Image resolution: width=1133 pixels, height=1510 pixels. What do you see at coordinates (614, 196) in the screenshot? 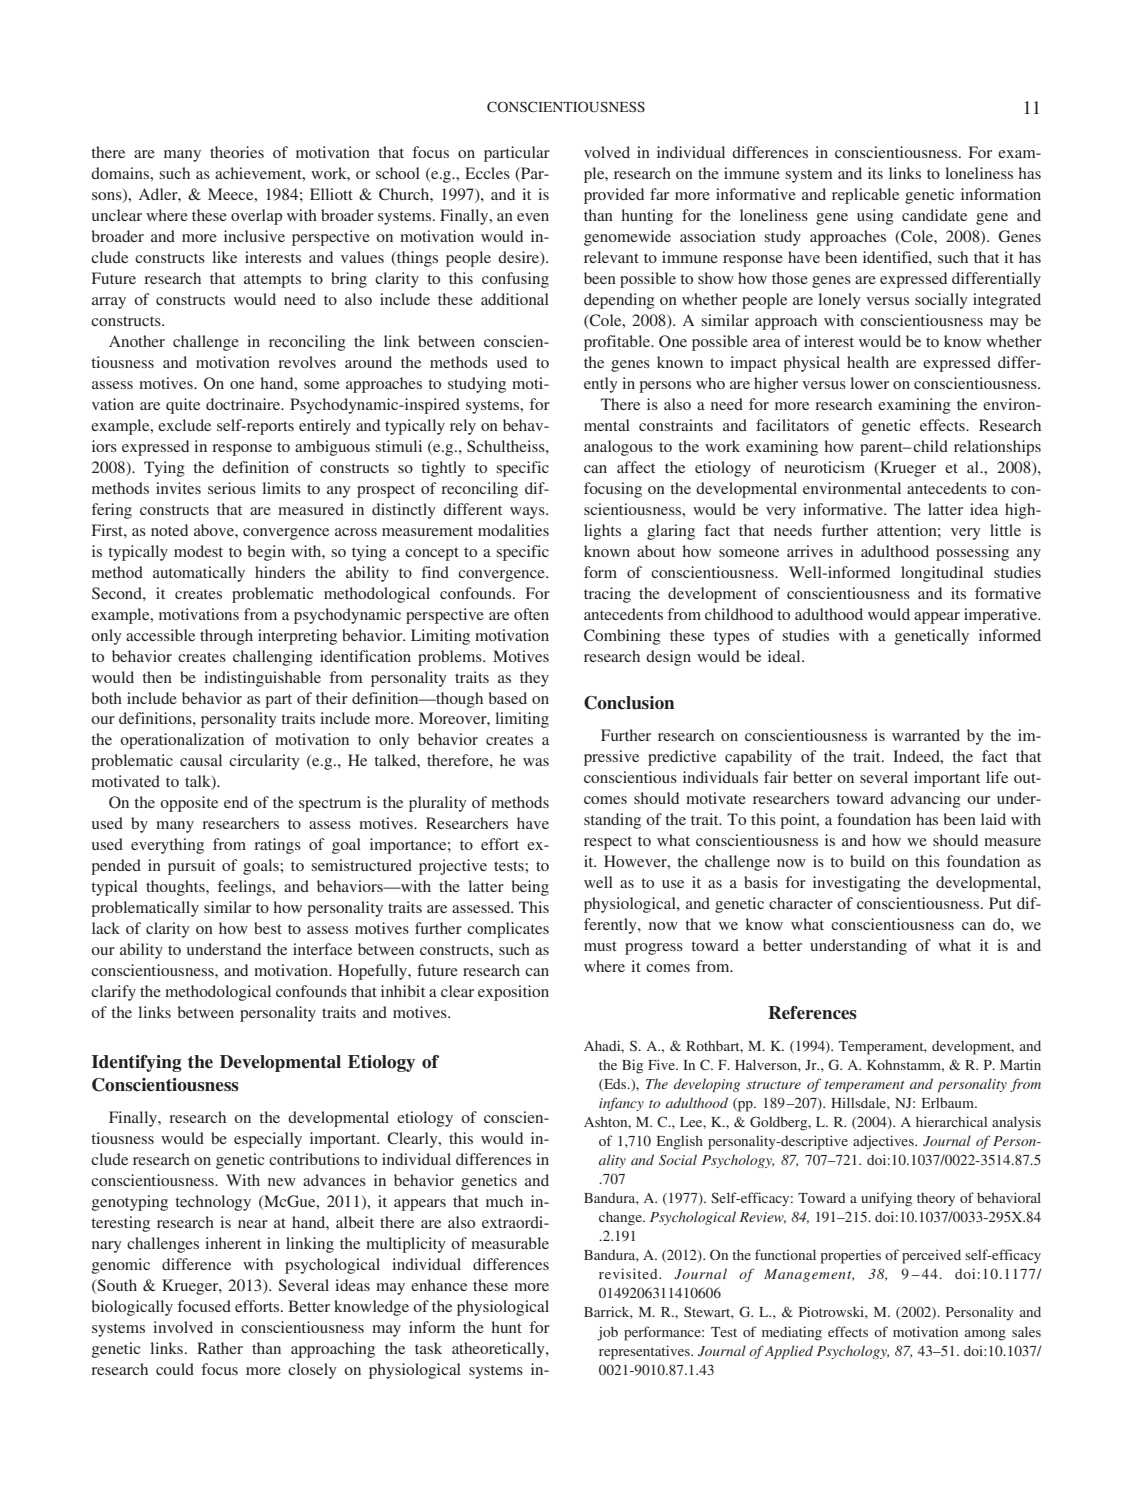
I see `provided` at bounding box center [614, 196].
